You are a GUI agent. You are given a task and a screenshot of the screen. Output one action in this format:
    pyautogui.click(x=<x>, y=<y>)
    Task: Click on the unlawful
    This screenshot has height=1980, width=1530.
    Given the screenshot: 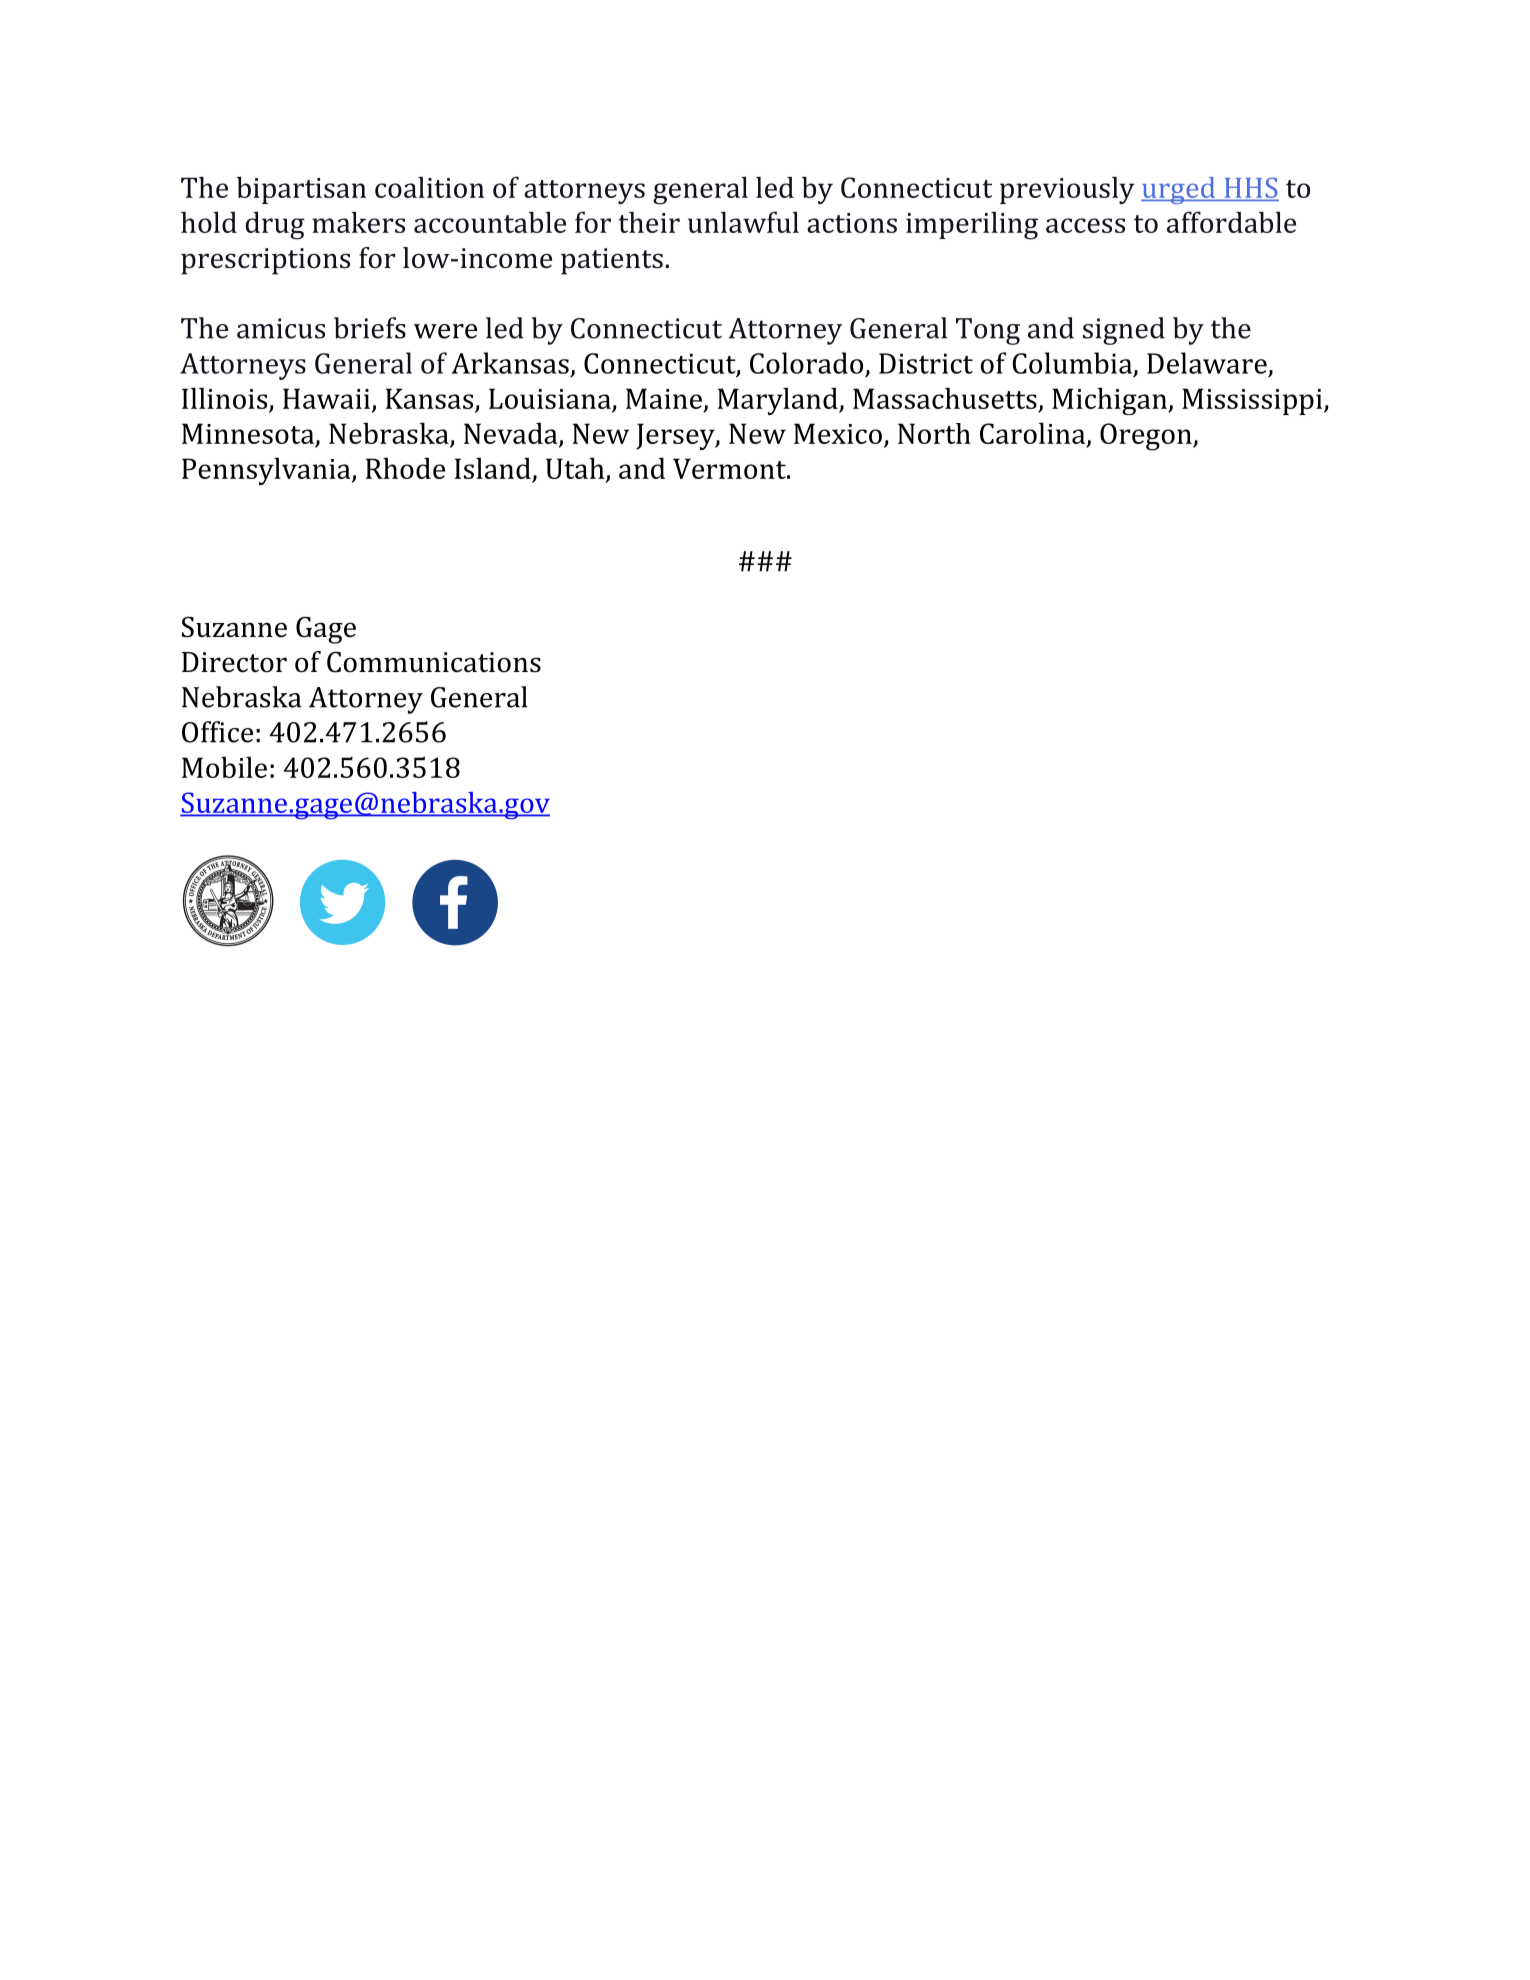 What is the action you would take?
    pyautogui.click(x=743, y=222)
